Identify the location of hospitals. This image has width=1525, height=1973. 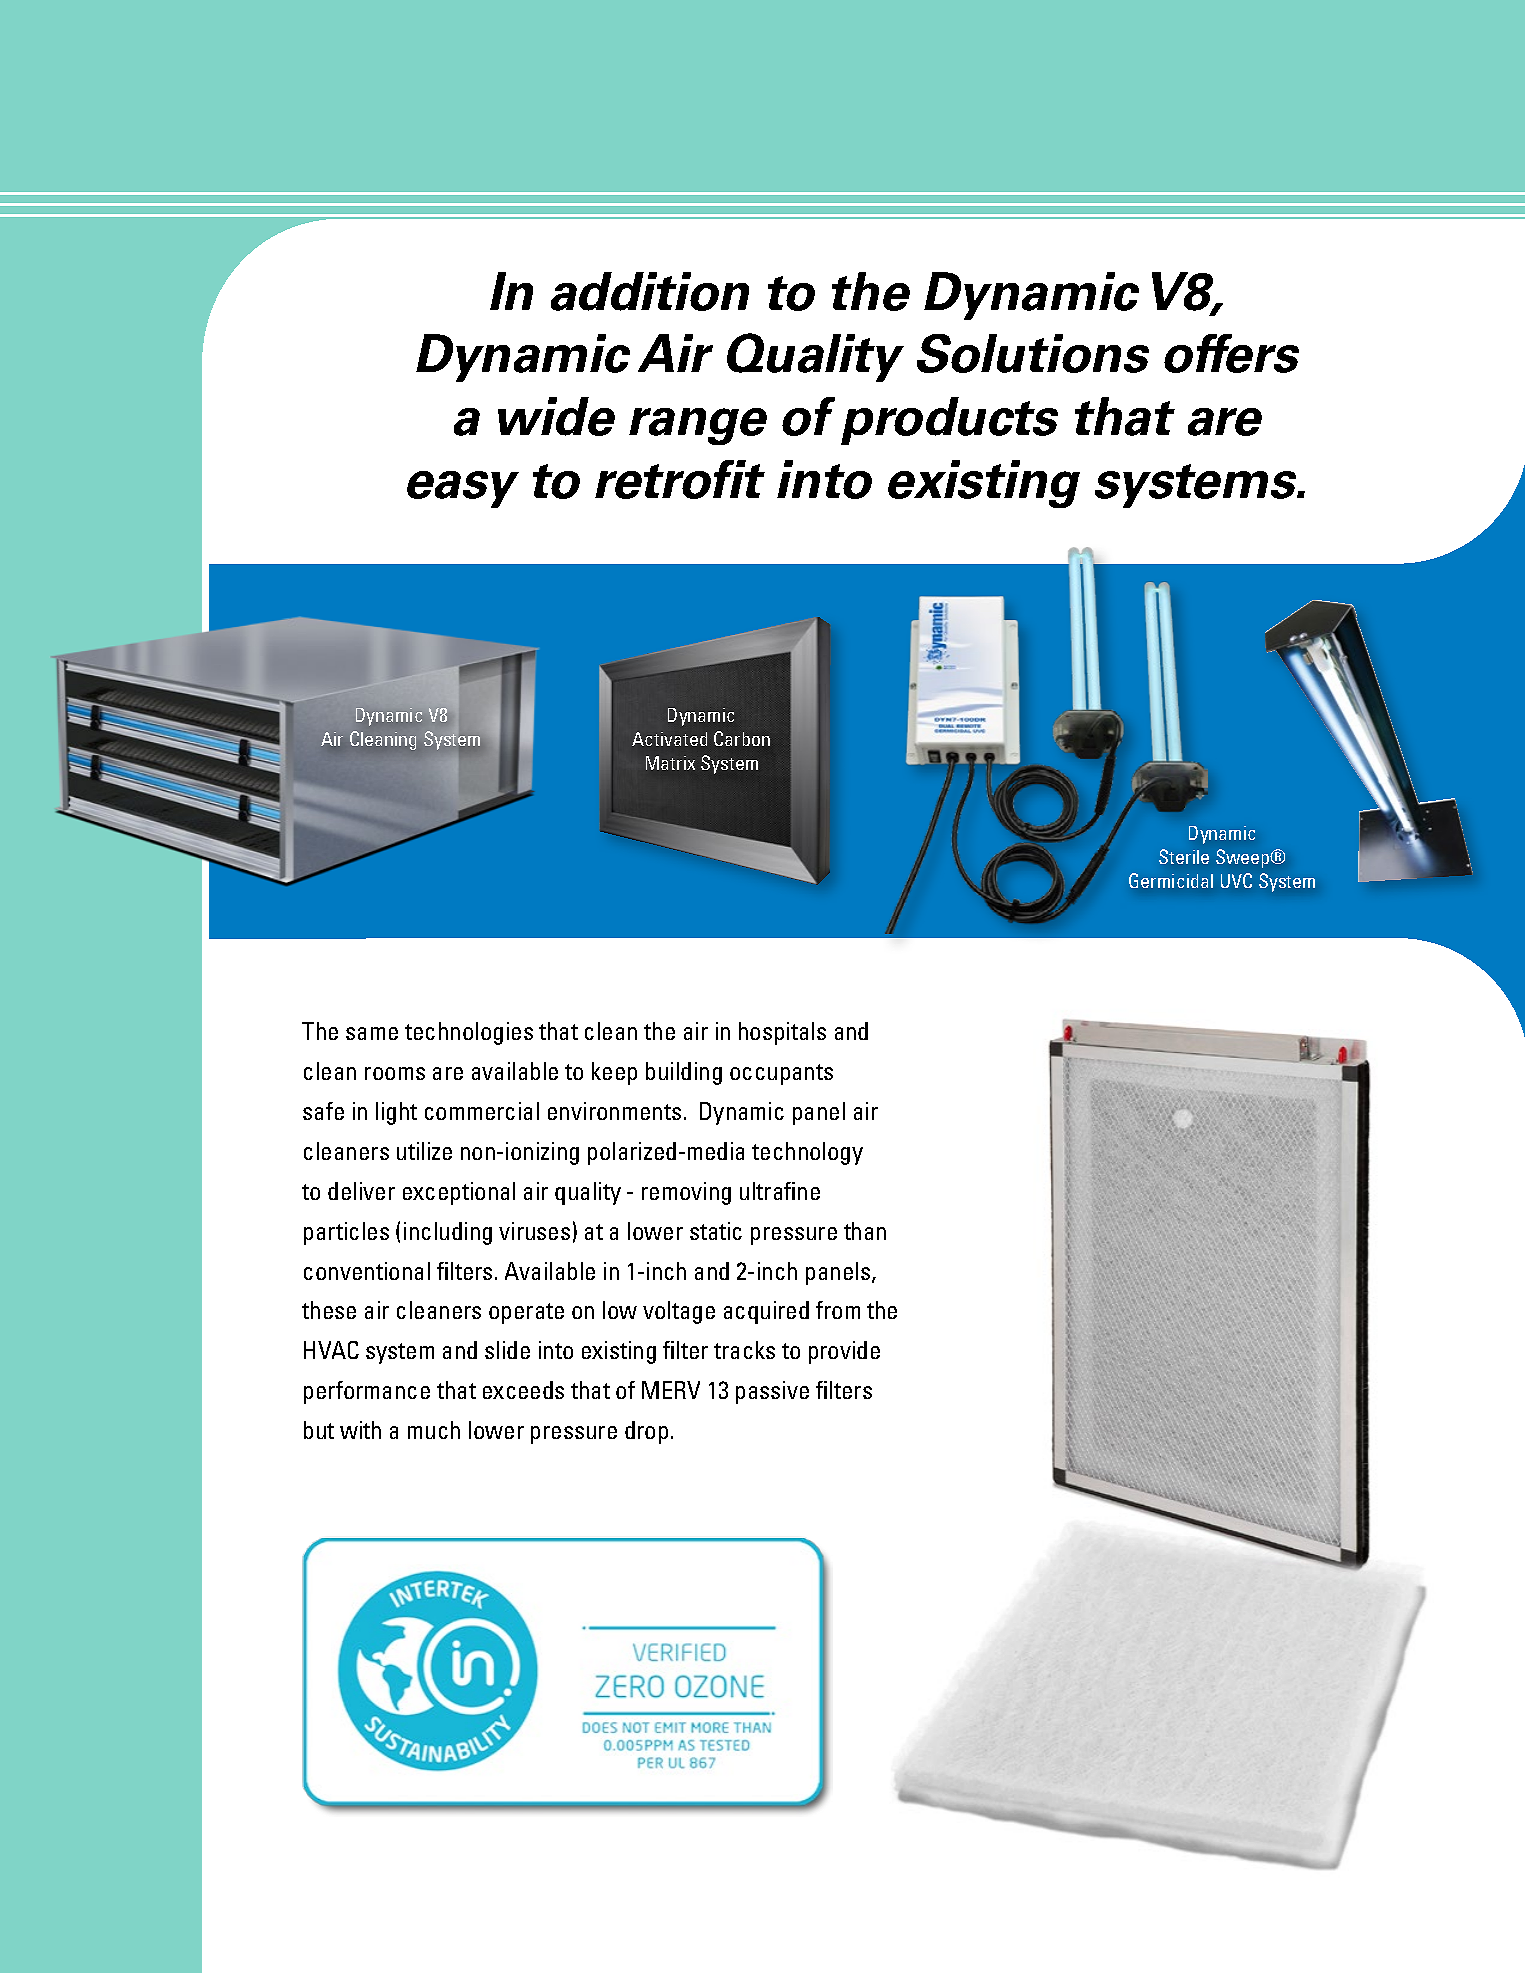
(782, 1033).
